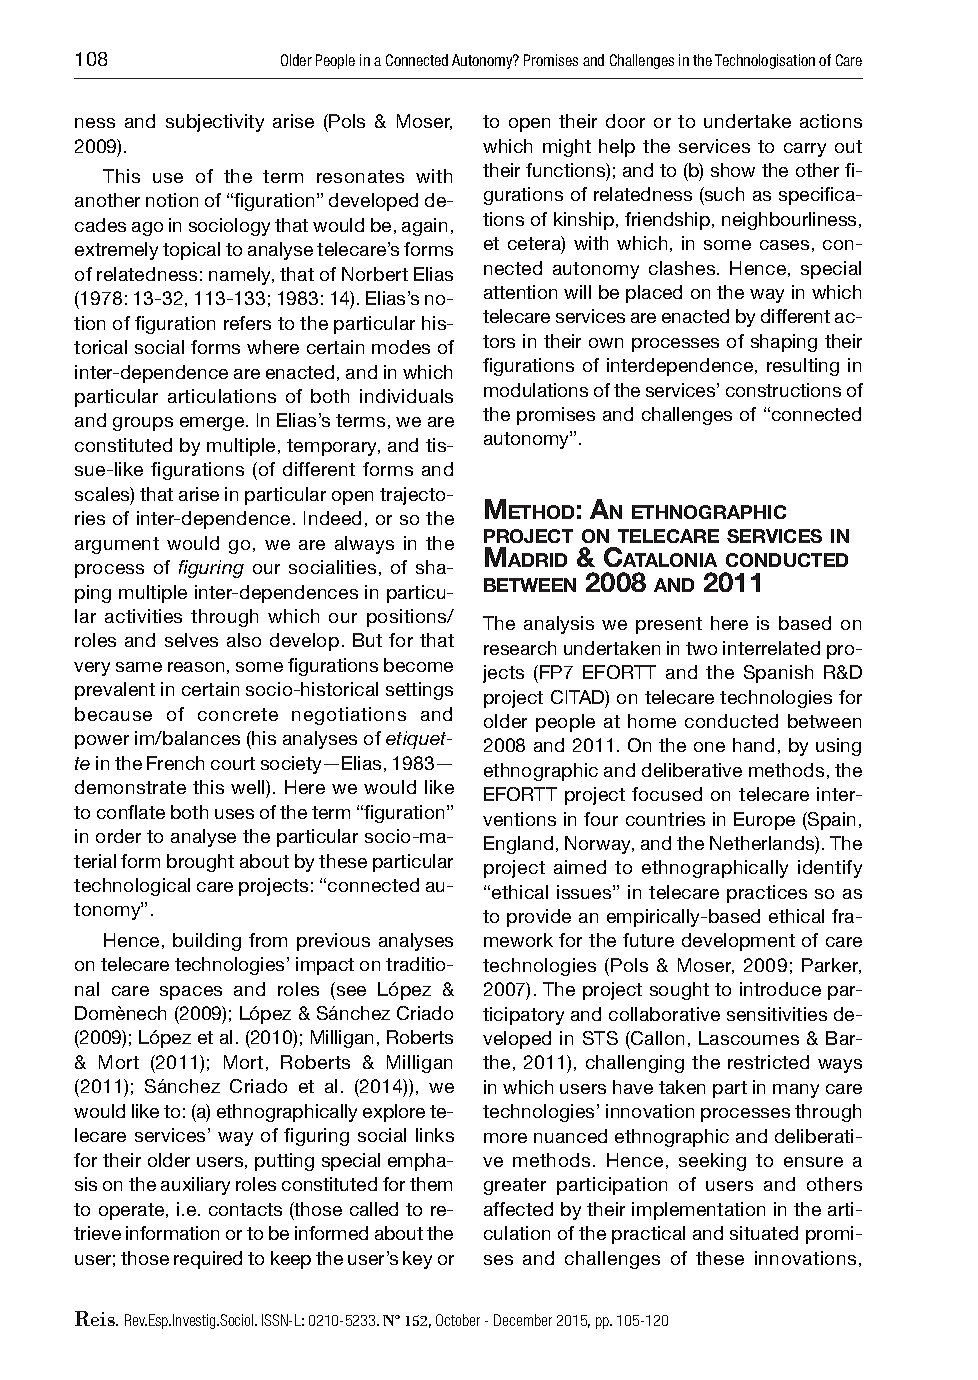 Image resolution: width=978 pixels, height=1380 pixels. What do you see at coordinates (701, 648) in the image?
I see `two` at bounding box center [701, 648].
